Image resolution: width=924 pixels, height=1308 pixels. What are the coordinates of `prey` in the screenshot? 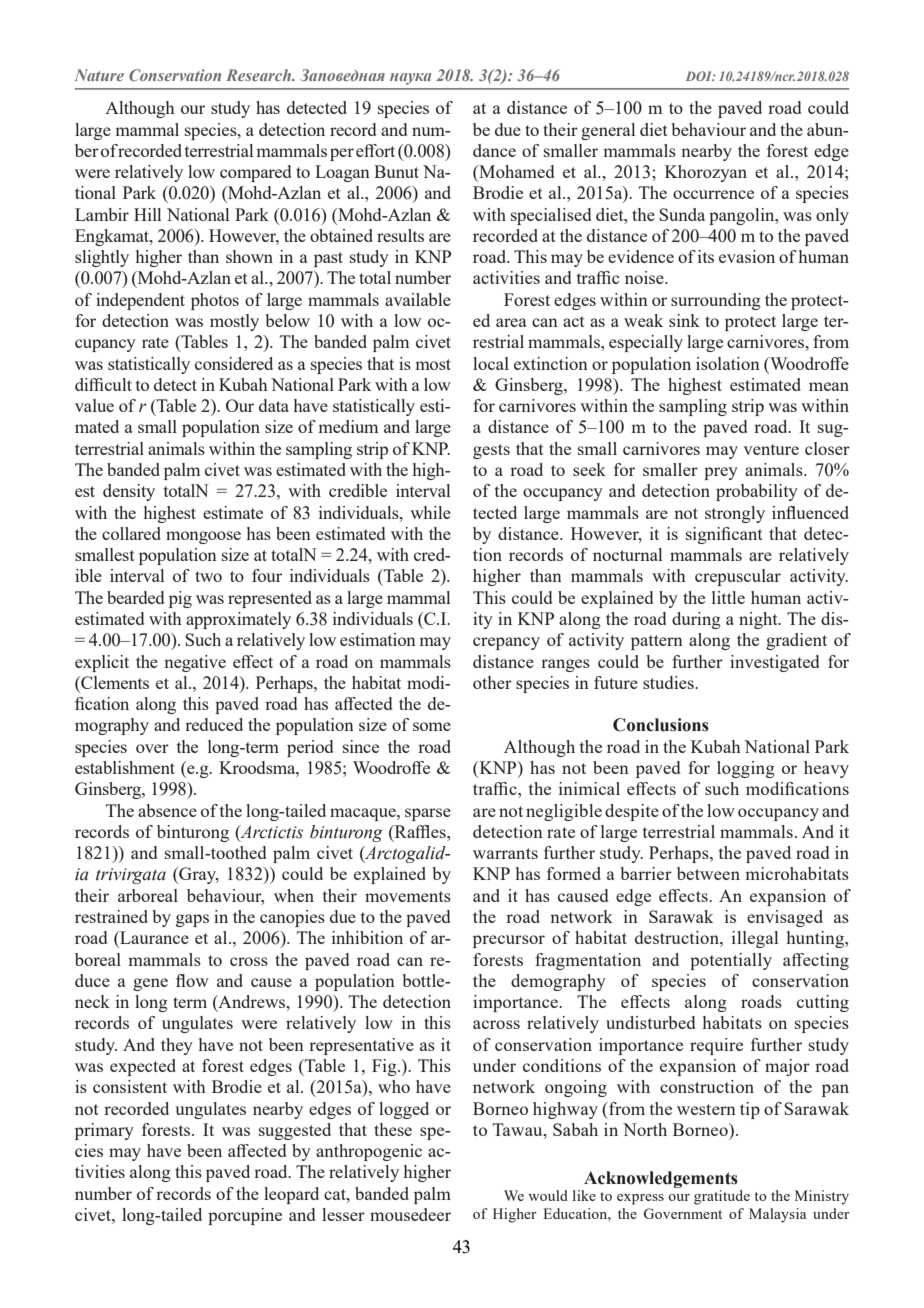 It's located at (721, 473).
